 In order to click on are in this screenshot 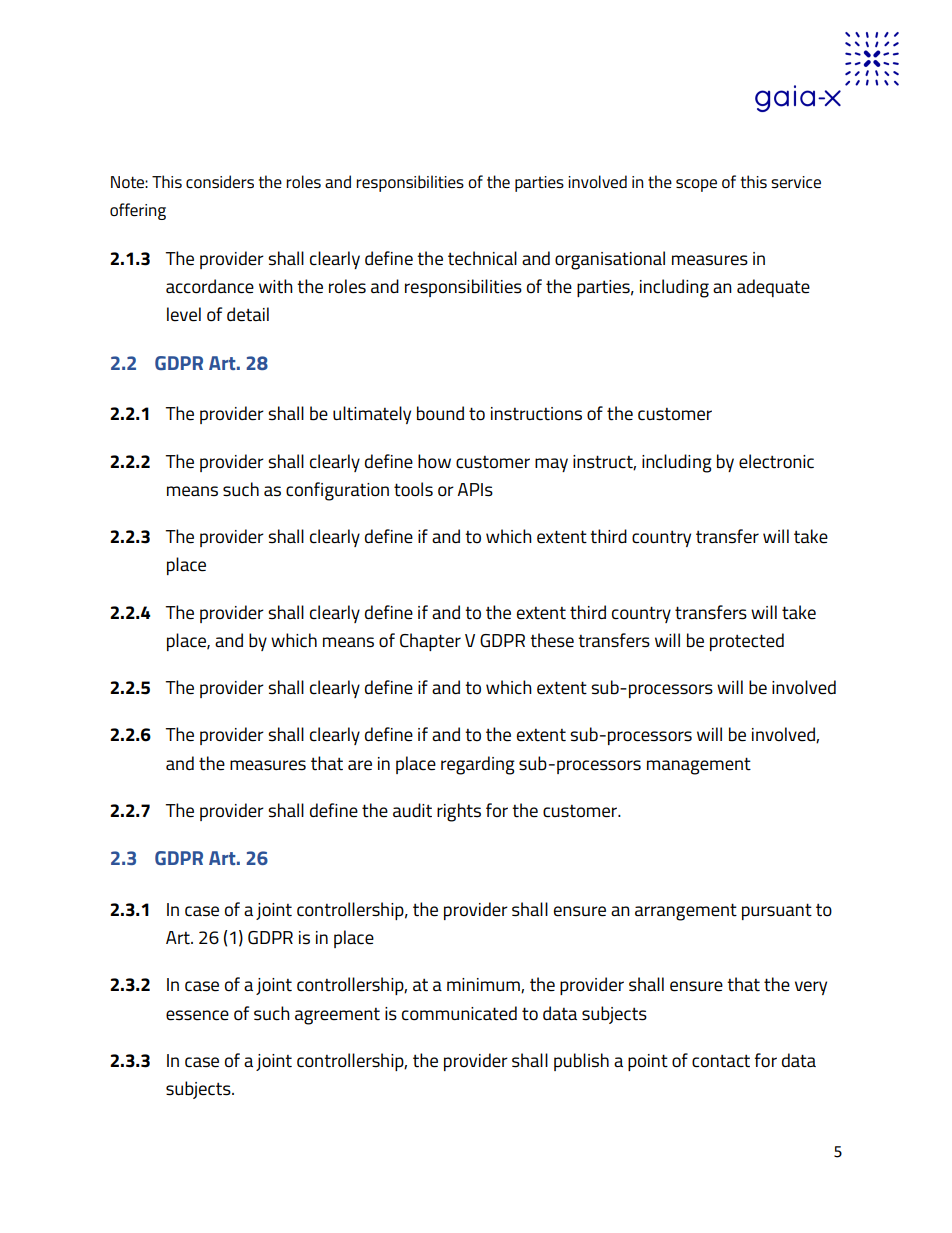, I will do `click(360, 765)`.
